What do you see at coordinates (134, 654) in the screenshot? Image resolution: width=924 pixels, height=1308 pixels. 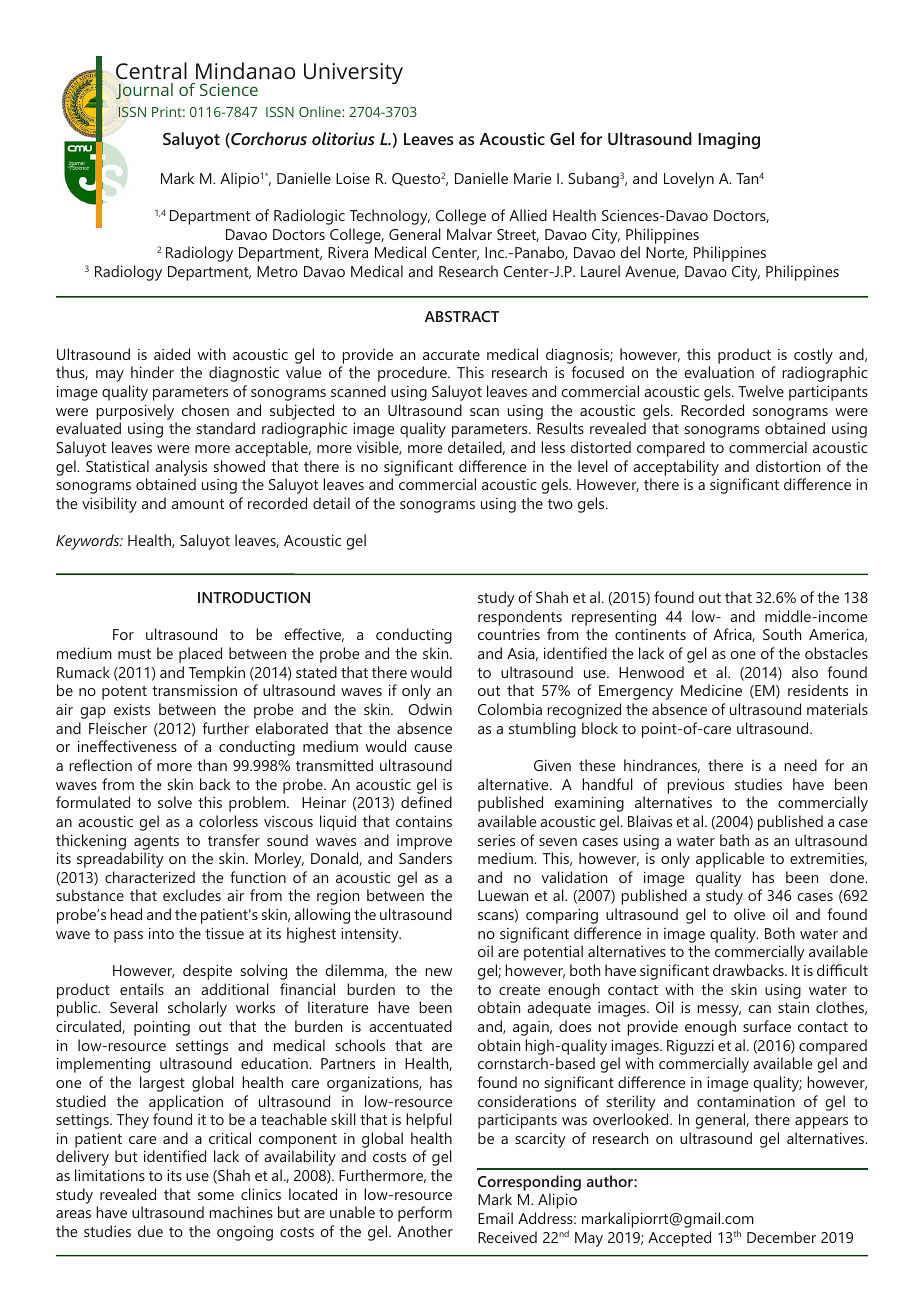 I see `must` at bounding box center [134, 654].
